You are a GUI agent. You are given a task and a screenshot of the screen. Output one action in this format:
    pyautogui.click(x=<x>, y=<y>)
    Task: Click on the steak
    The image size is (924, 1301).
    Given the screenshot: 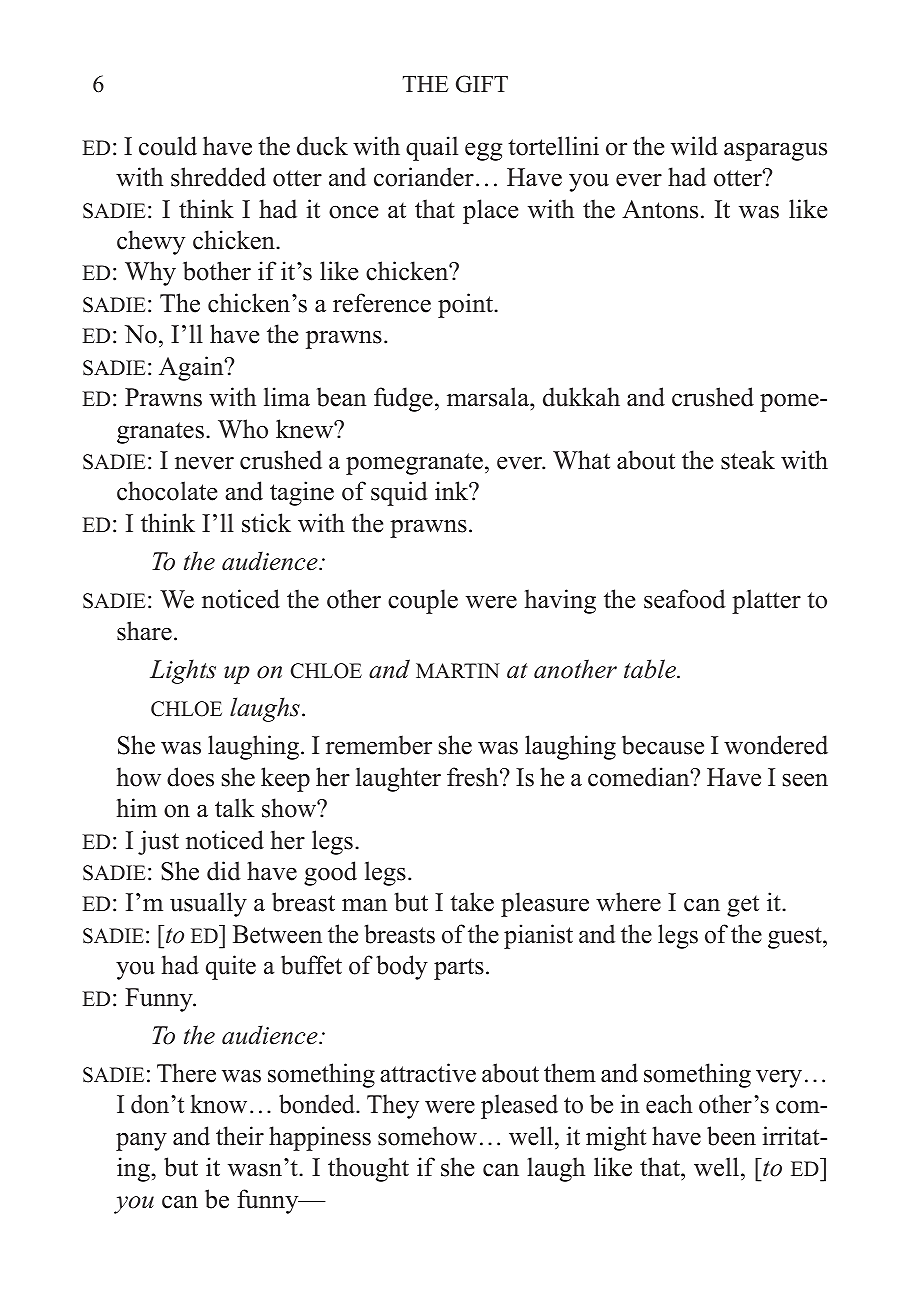 What is the action you would take?
    pyautogui.click(x=748, y=460)
